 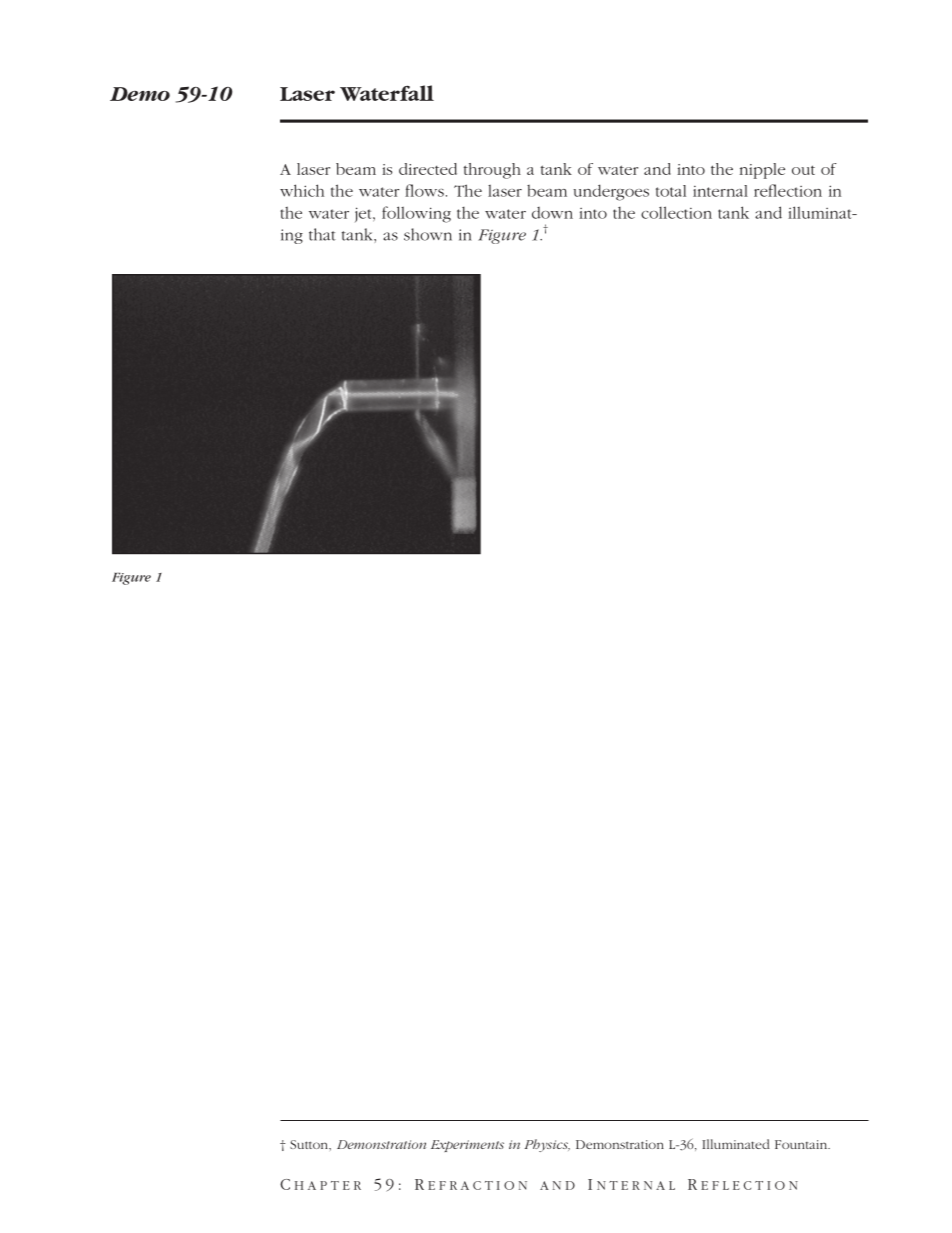 I want to click on Sutton, so click(x=310, y=1144).
